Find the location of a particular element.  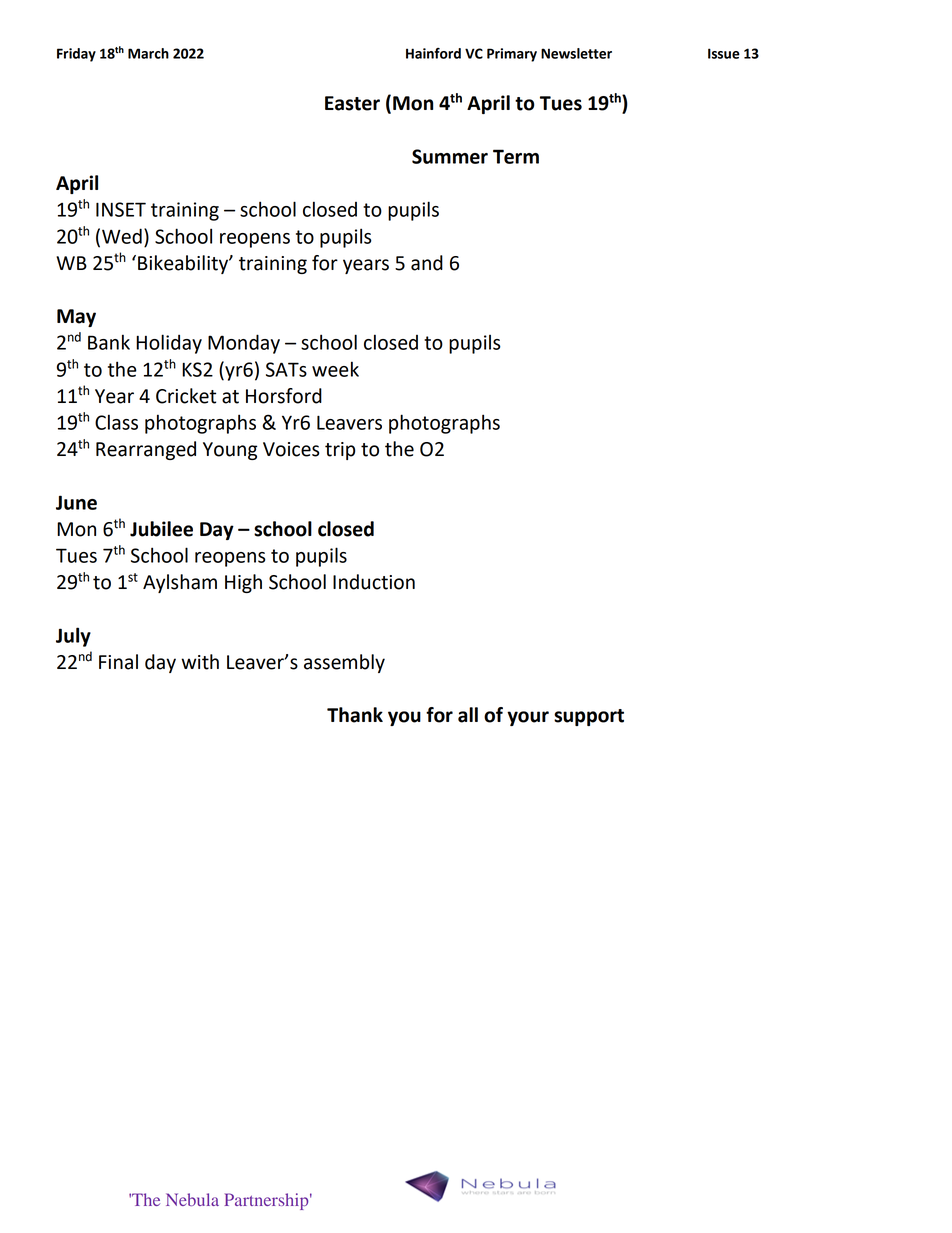

and is located at coordinates (427, 263).
